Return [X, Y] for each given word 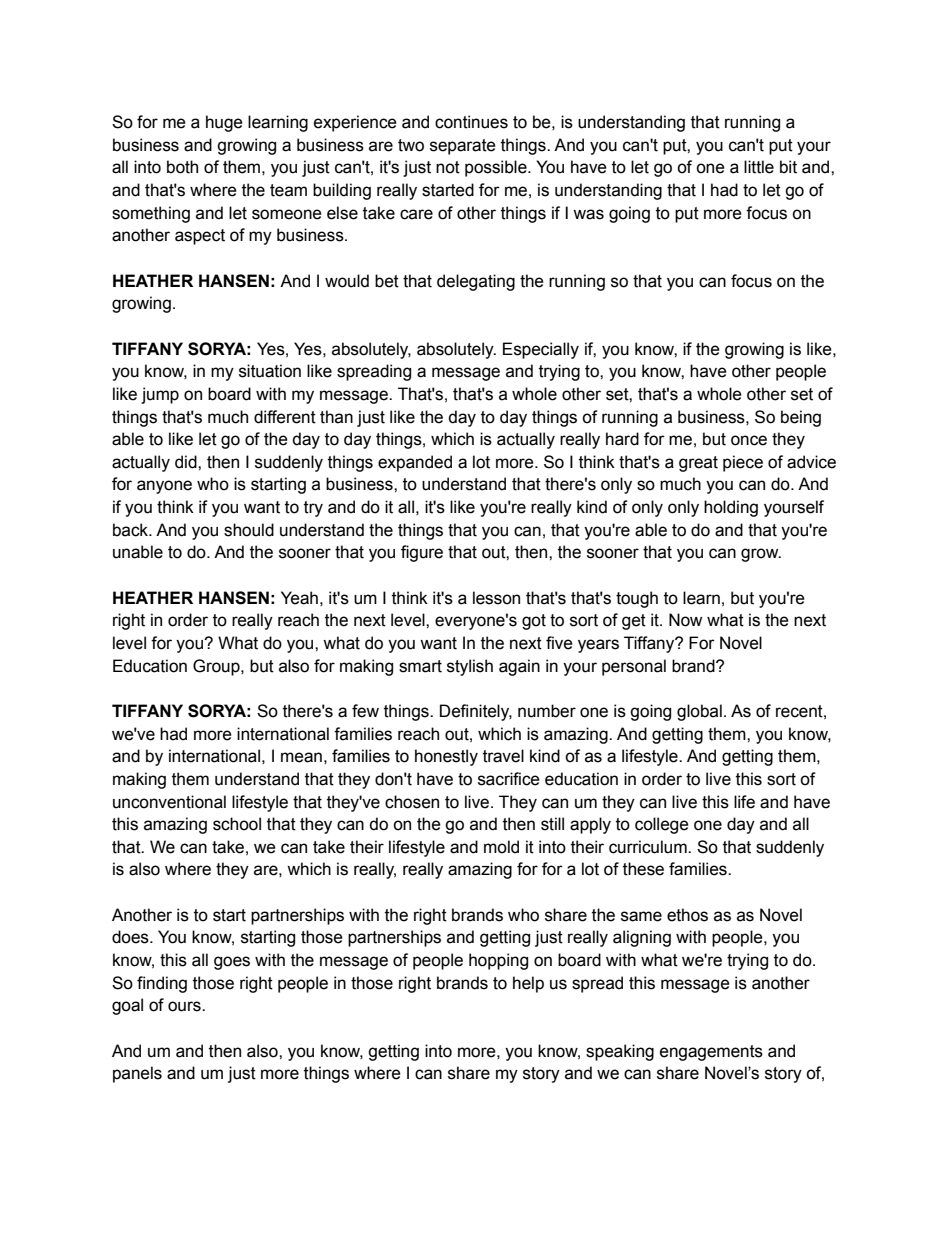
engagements [711, 1053]
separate [463, 147]
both [182, 167]
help [528, 984]
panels [137, 1074]
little [759, 167]
